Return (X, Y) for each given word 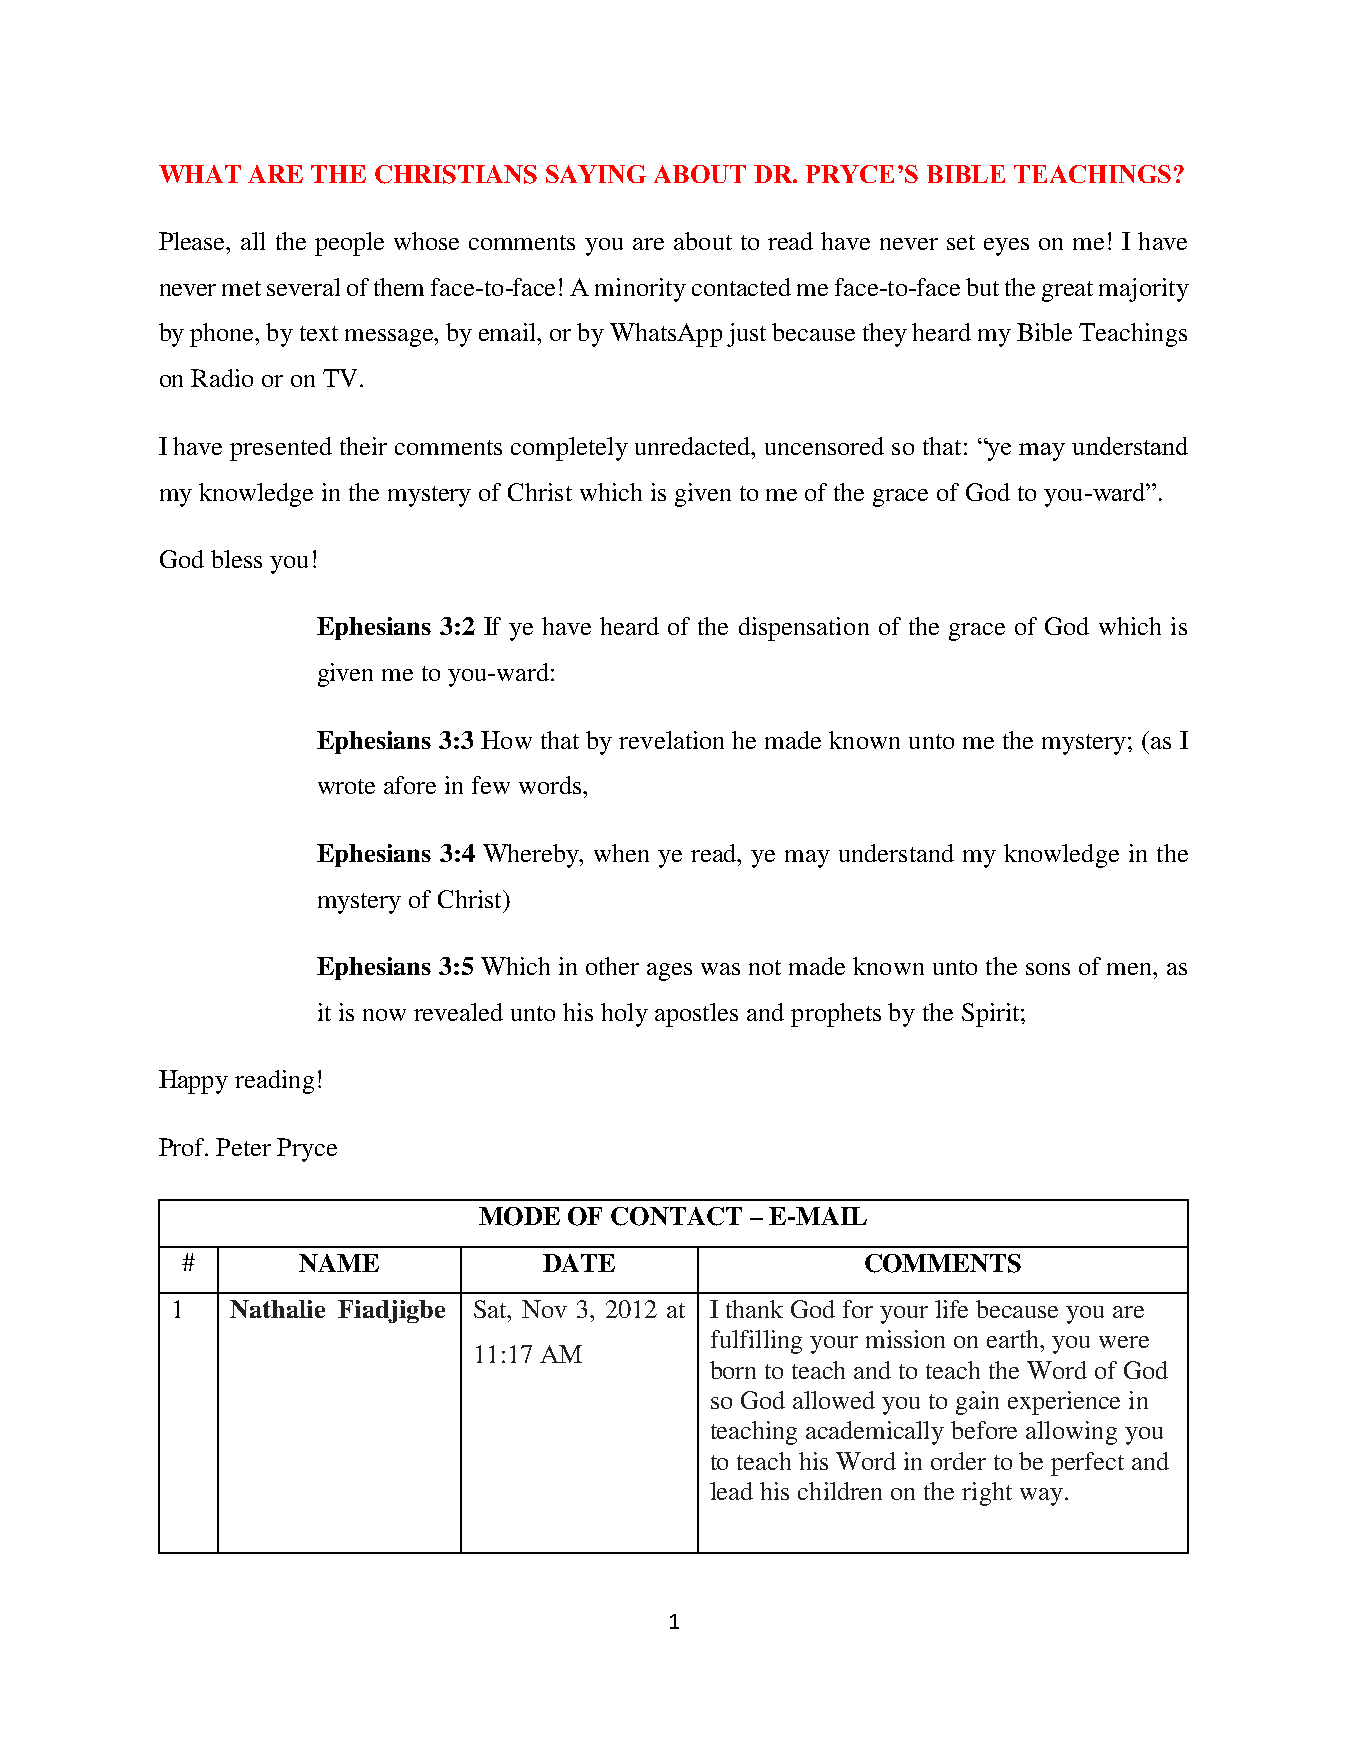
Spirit (992, 1015)
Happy (193, 1082)
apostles (696, 1015)
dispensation (804, 629)
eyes (1006, 247)
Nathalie (277, 1309)
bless (236, 559)
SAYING (596, 174)
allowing (1071, 1433)
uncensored (824, 446)
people (349, 244)
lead (731, 1491)
